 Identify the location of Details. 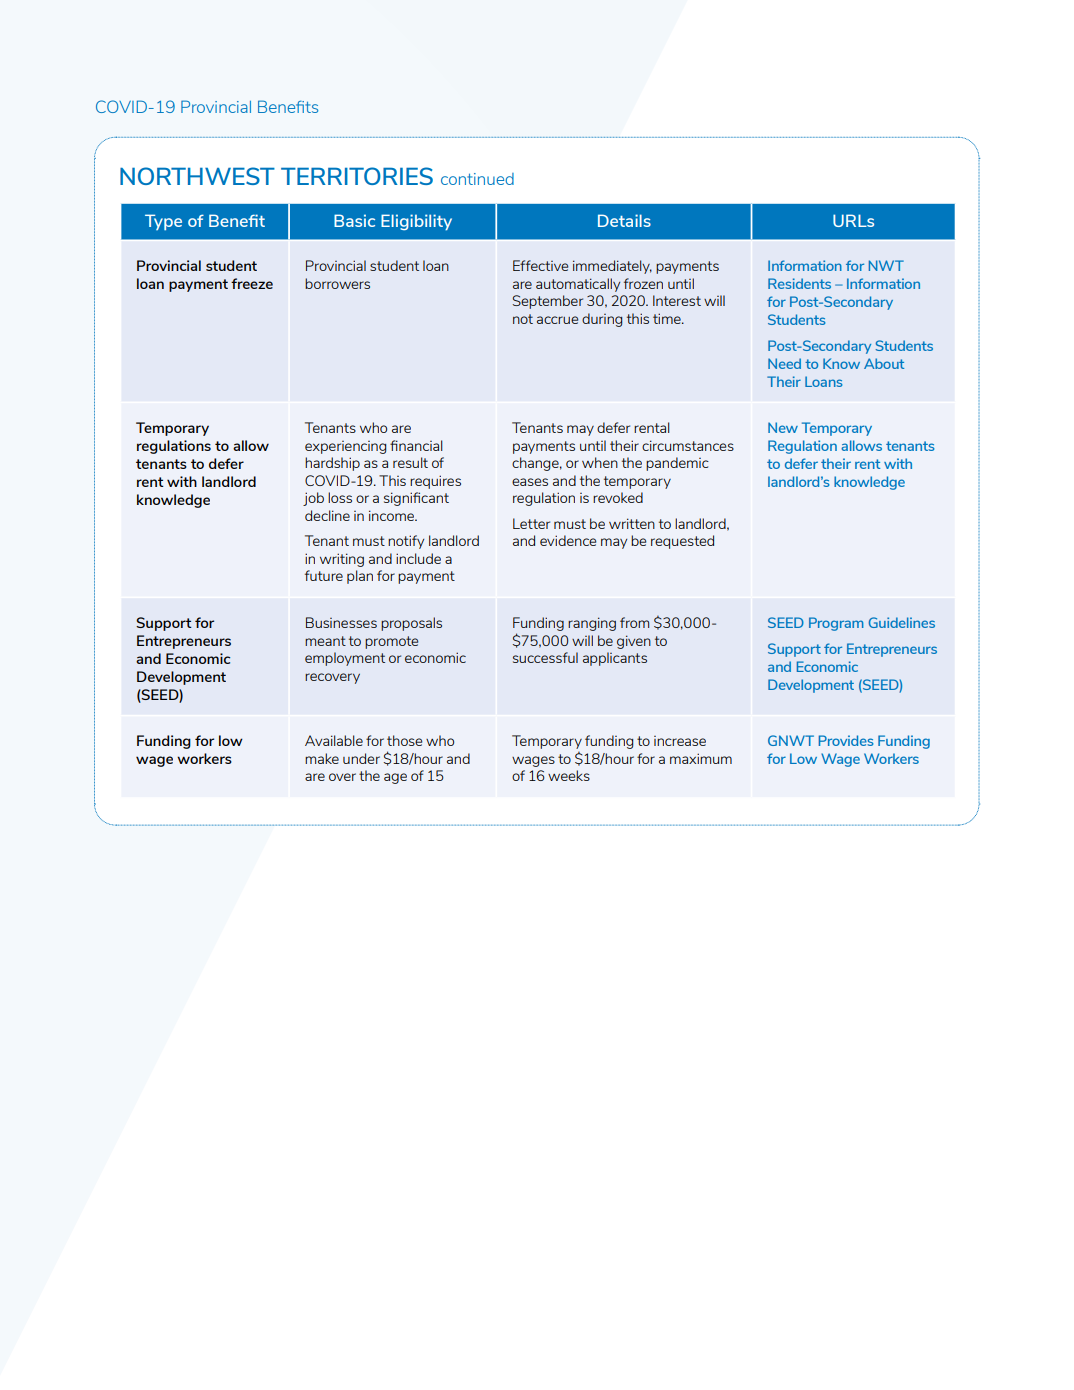
(624, 220).
